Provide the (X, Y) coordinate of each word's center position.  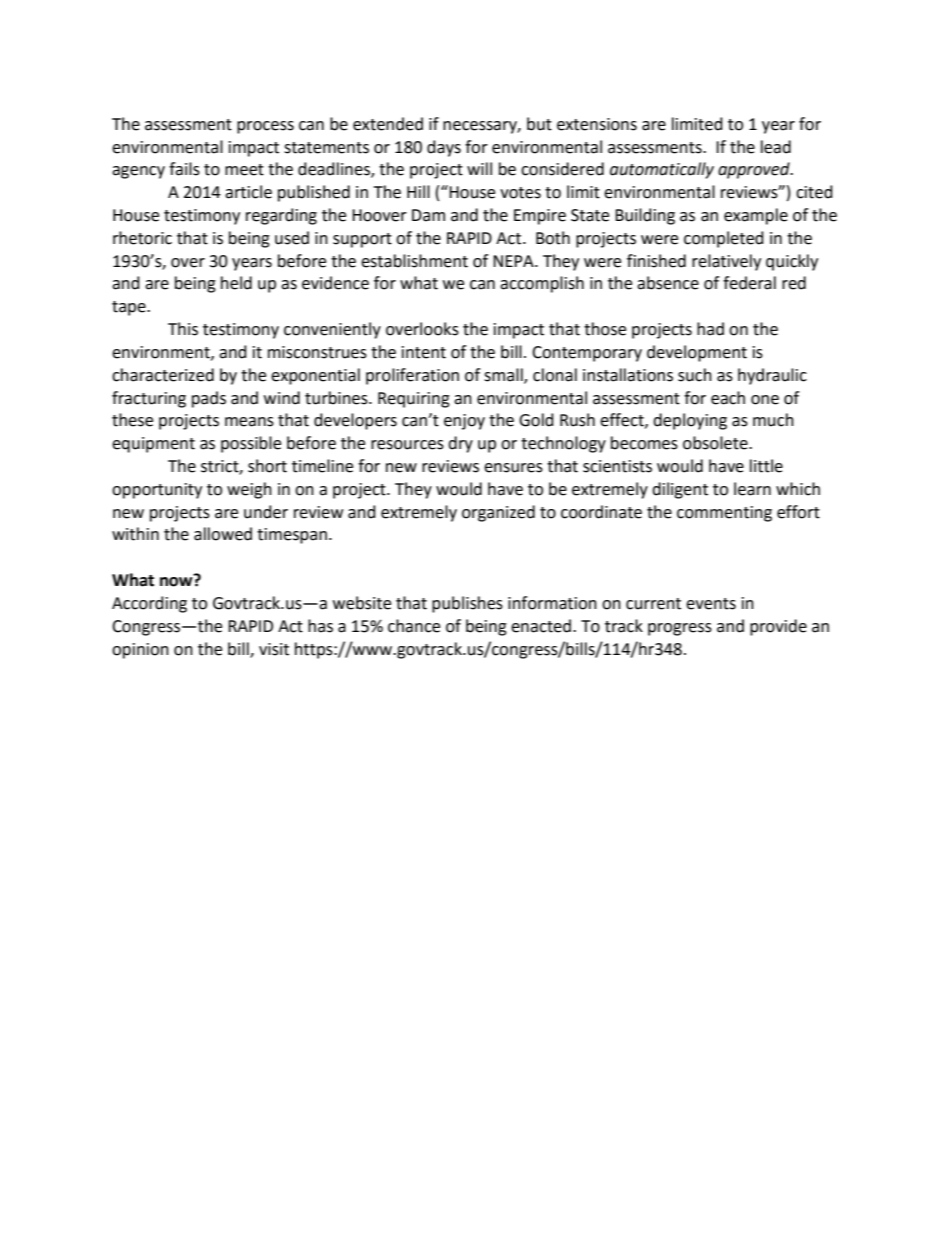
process (265, 127)
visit (274, 649)
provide (778, 627)
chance (414, 626)
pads (209, 399)
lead (776, 147)
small (504, 375)
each (728, 398)
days (444, 148)
